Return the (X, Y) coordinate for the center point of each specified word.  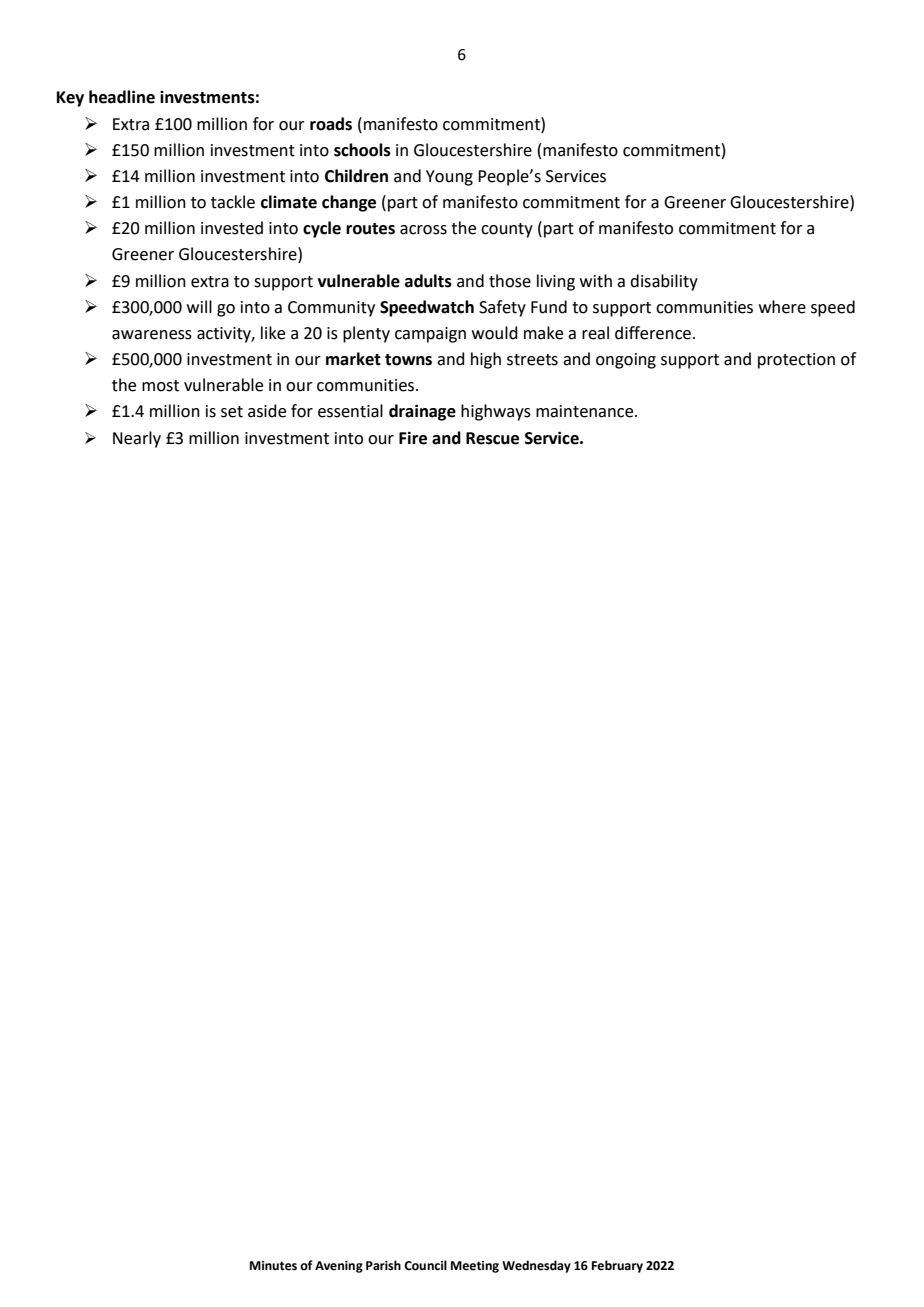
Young (449, 178)
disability (664, 282)
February (617, 1266)
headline (122, 97)
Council (425, 1265)
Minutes (273, 1266)
